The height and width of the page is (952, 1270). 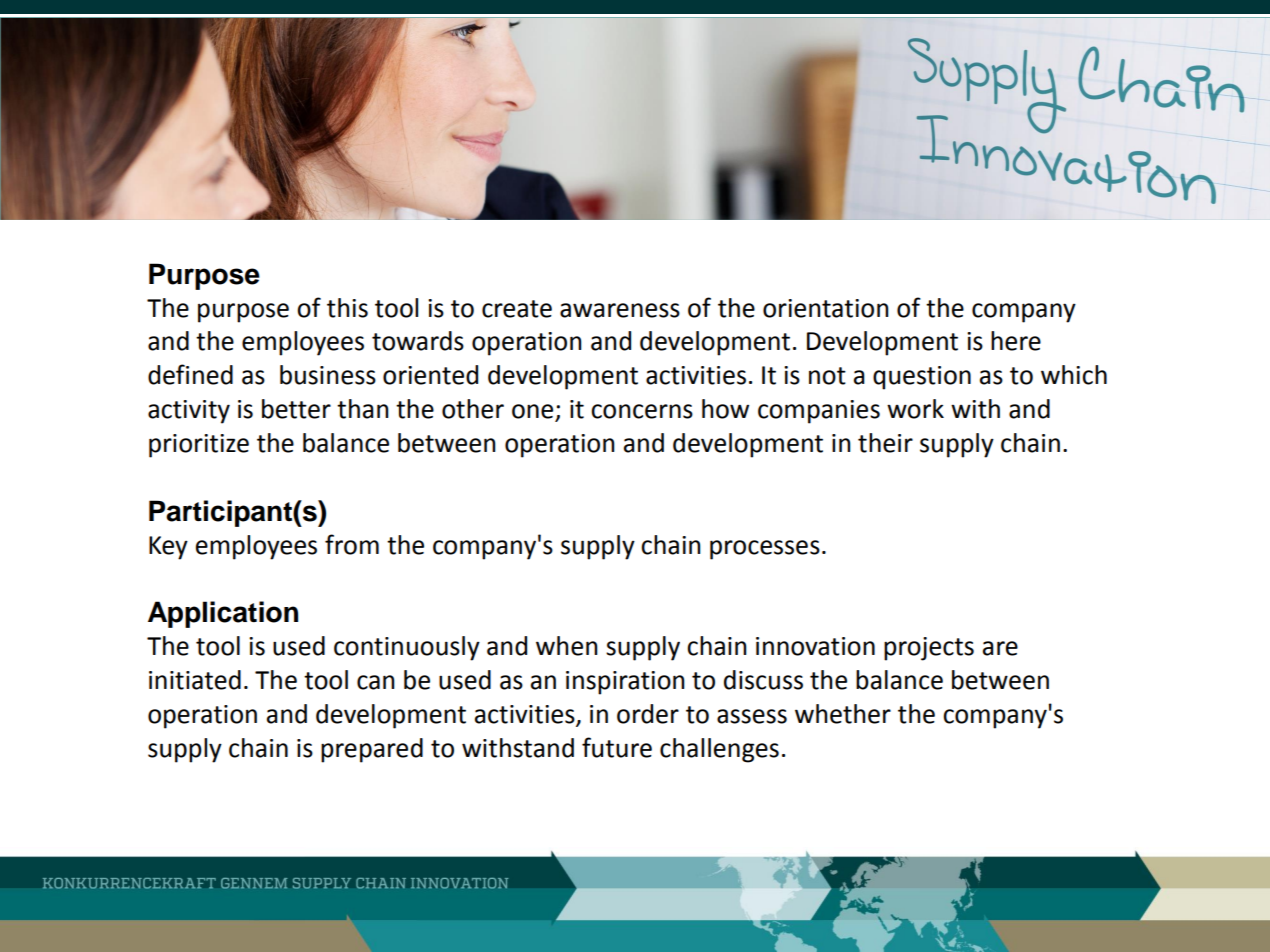 What do you see at coordinates (372, 750) in the page?
I see `prepared` at bounding box center [372, 750].
